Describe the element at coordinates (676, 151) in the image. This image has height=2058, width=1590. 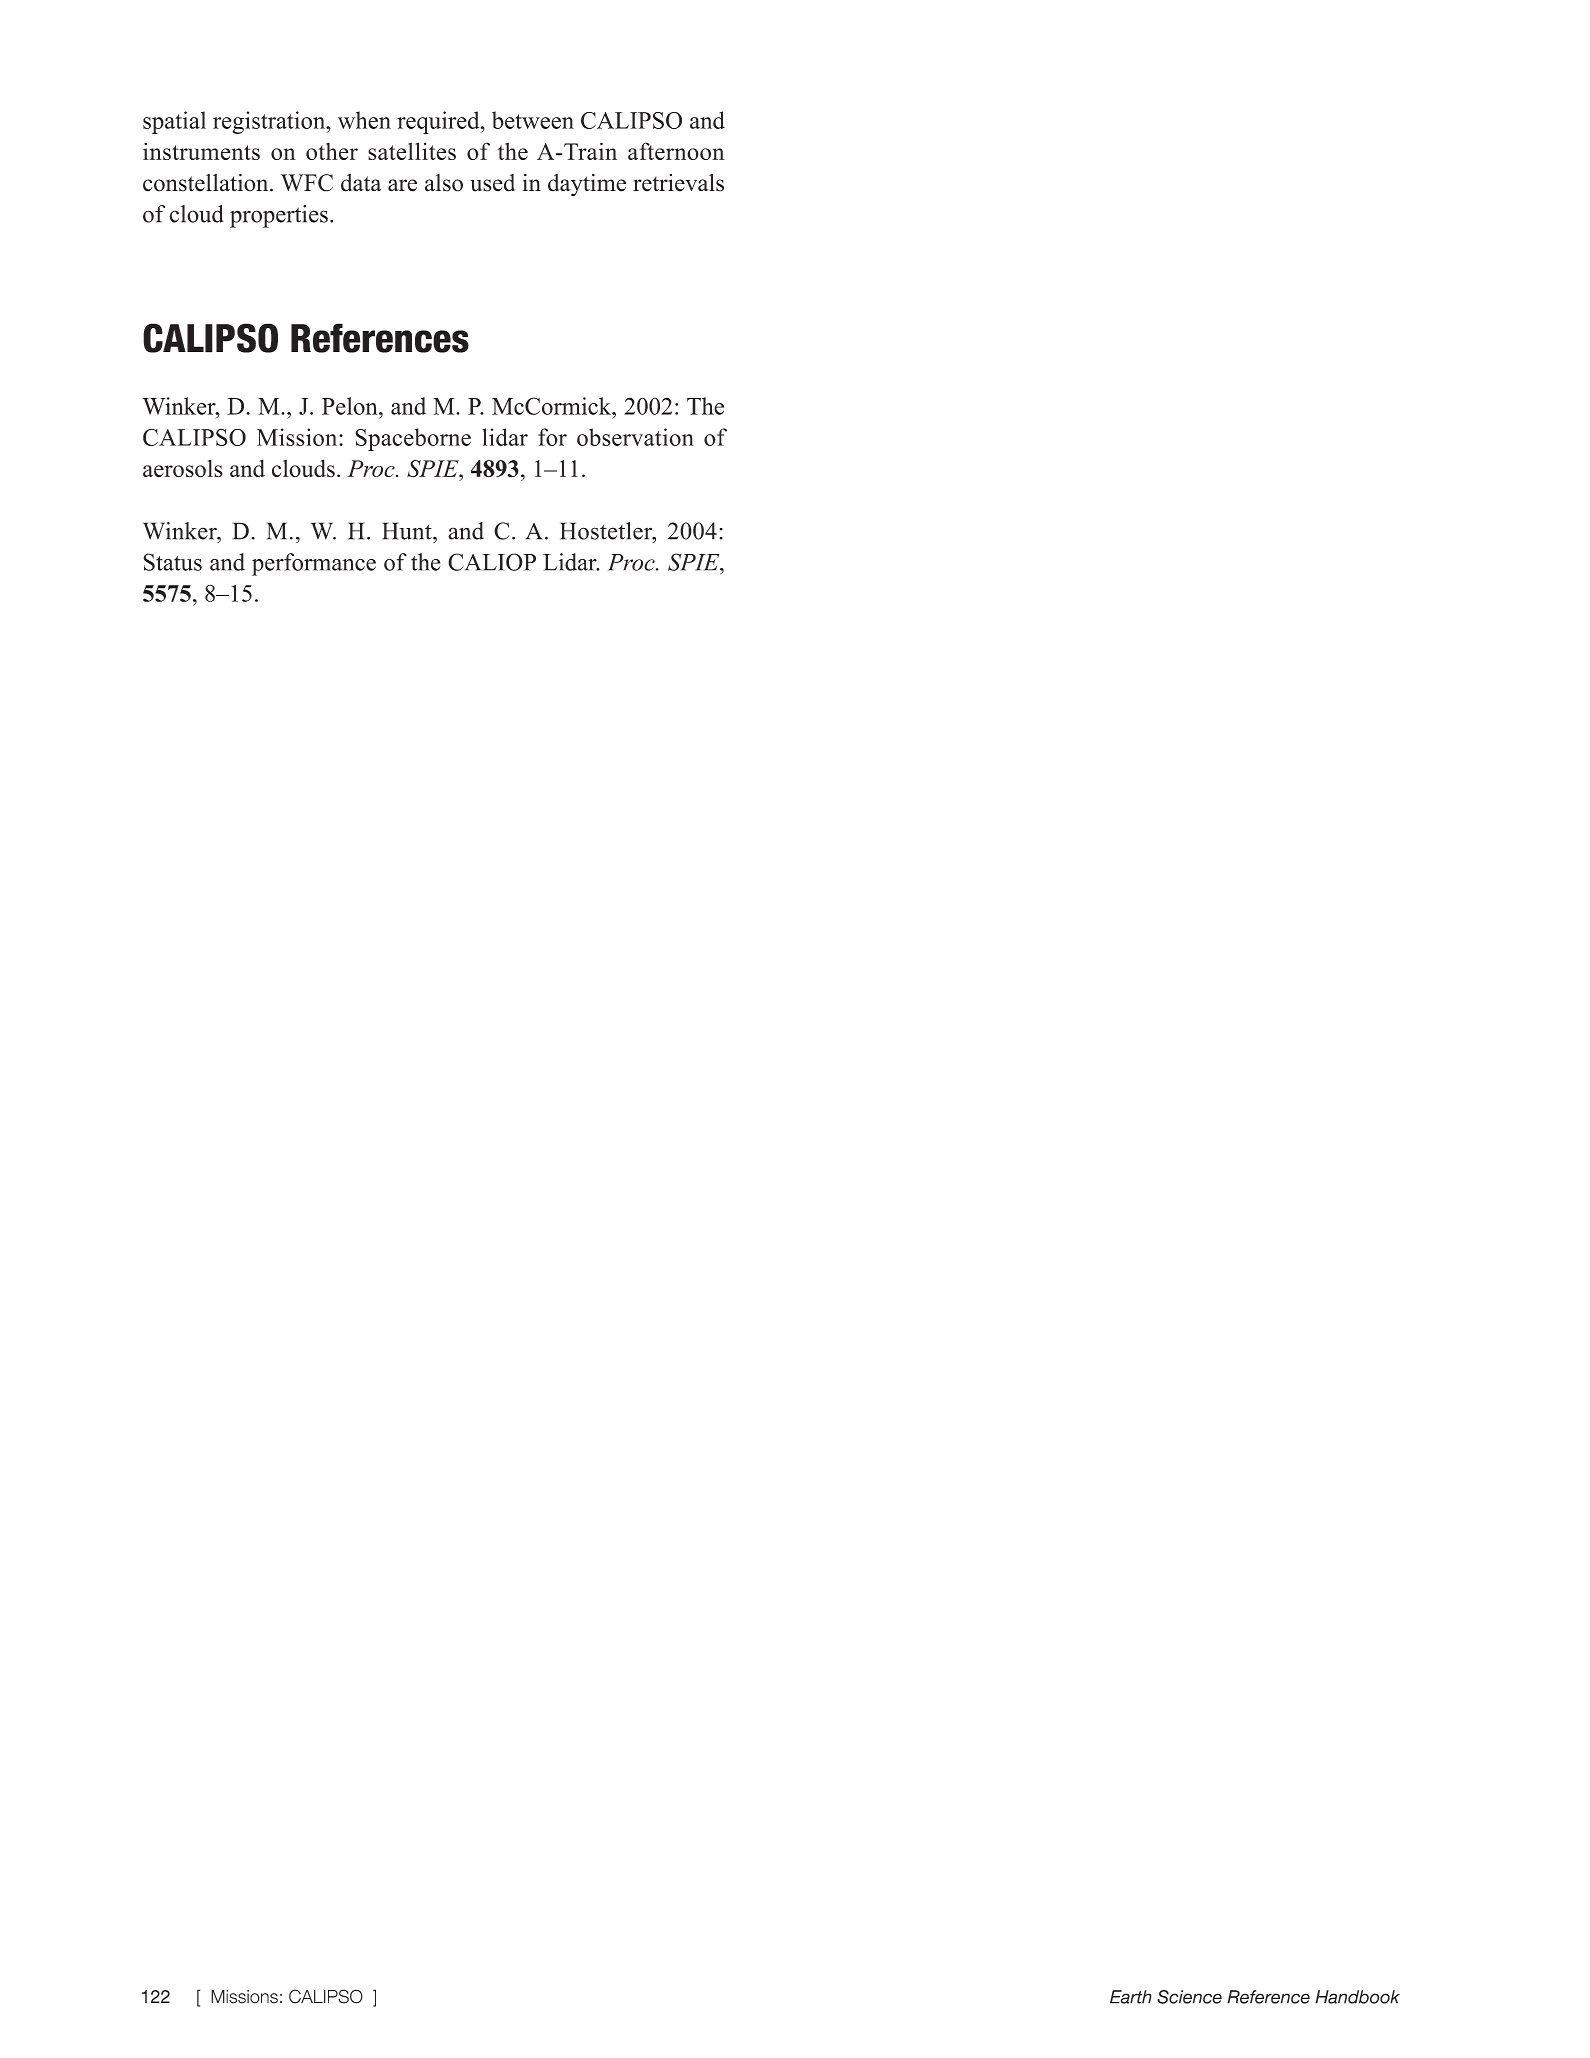
I see `afternoon` at that location.
